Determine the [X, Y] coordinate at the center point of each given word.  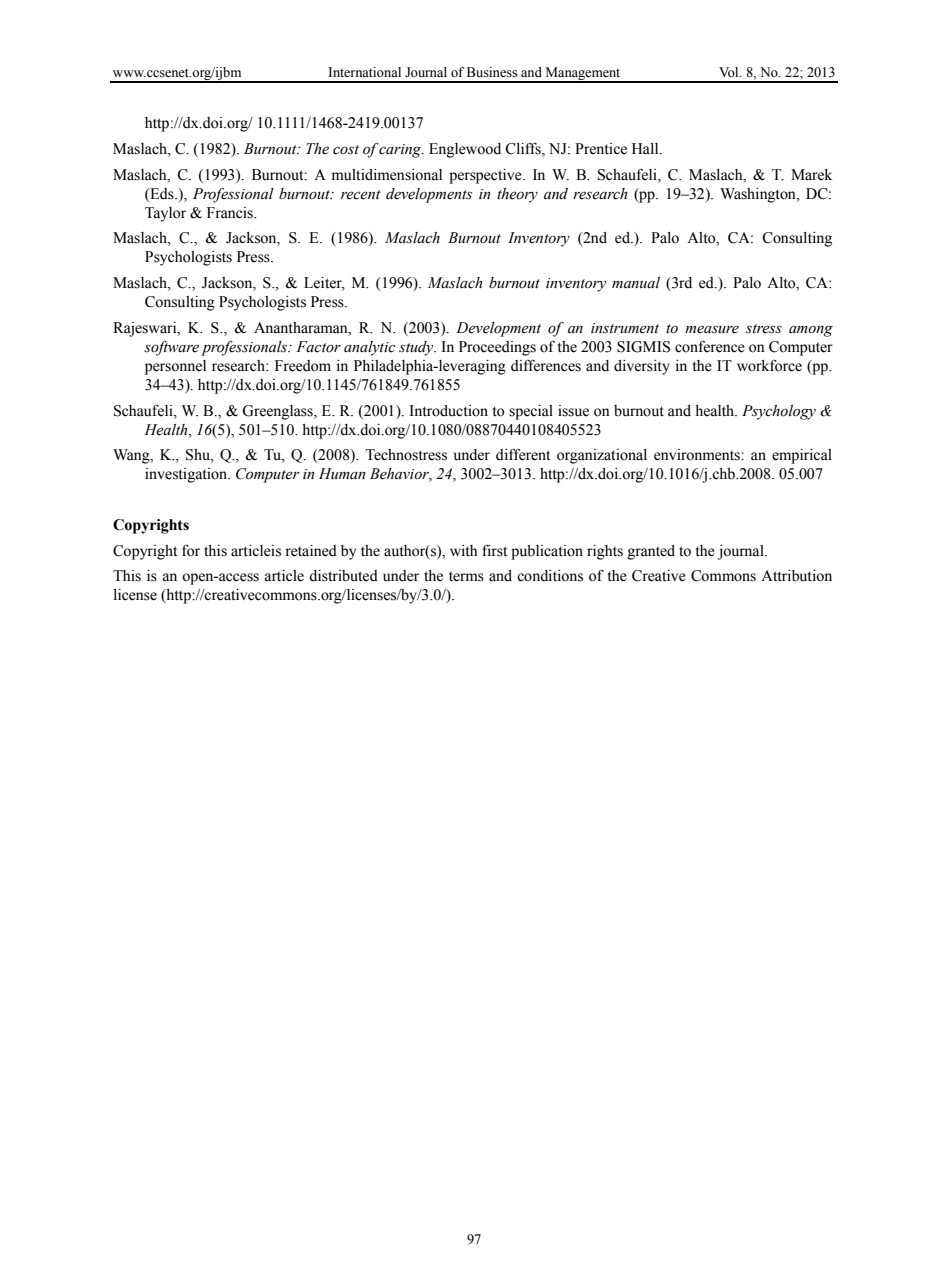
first [494, 550]
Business [492, 72]
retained [311, 551]
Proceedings [497, 348]
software [171, 348]
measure [712, 329]
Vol [730, 72]
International [365, 72]
